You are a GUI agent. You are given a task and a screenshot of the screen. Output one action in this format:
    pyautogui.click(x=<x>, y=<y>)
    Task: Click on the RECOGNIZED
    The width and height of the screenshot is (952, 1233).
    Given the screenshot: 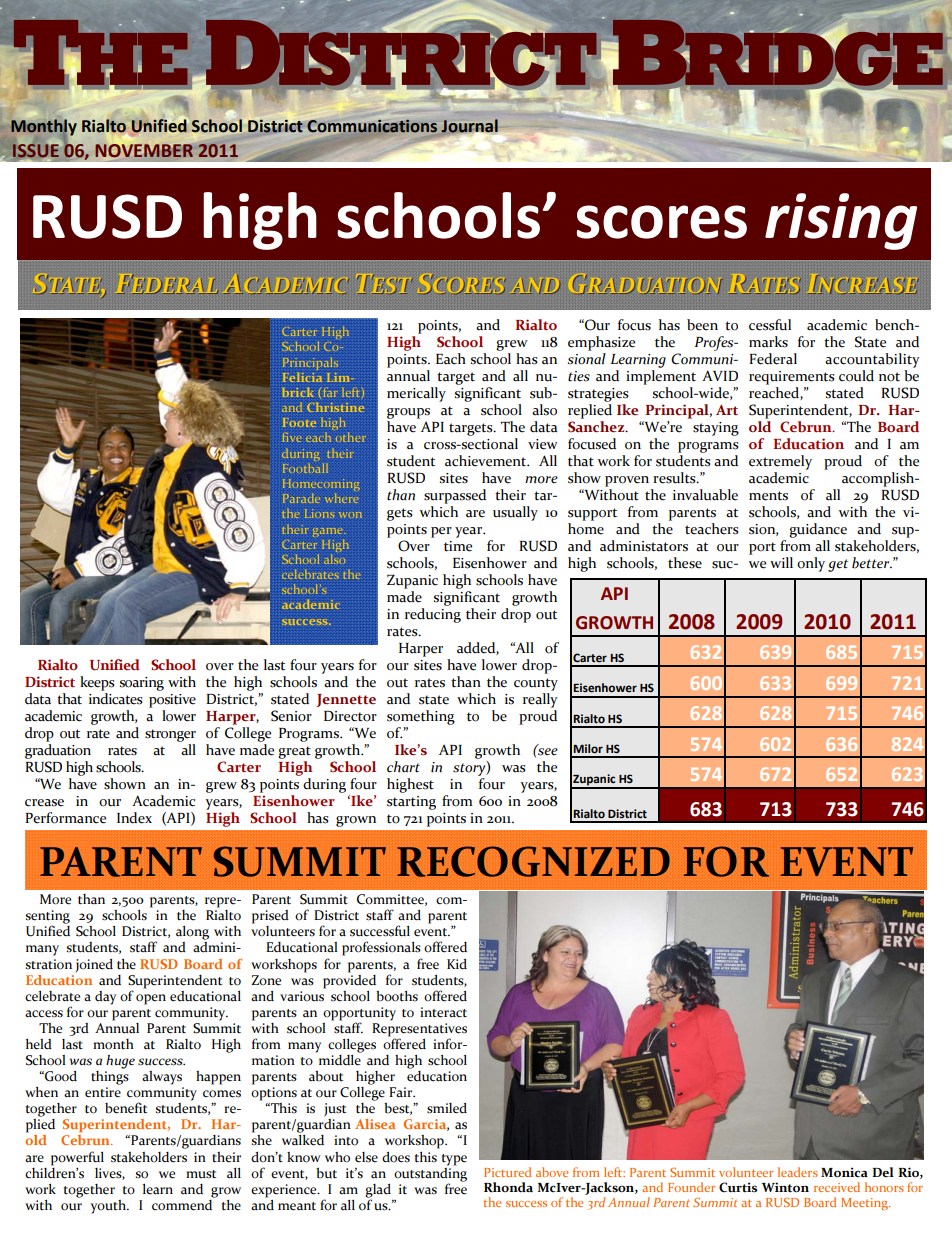 What is the action you would take?
    pyautogui.click(x=533, y=861)
